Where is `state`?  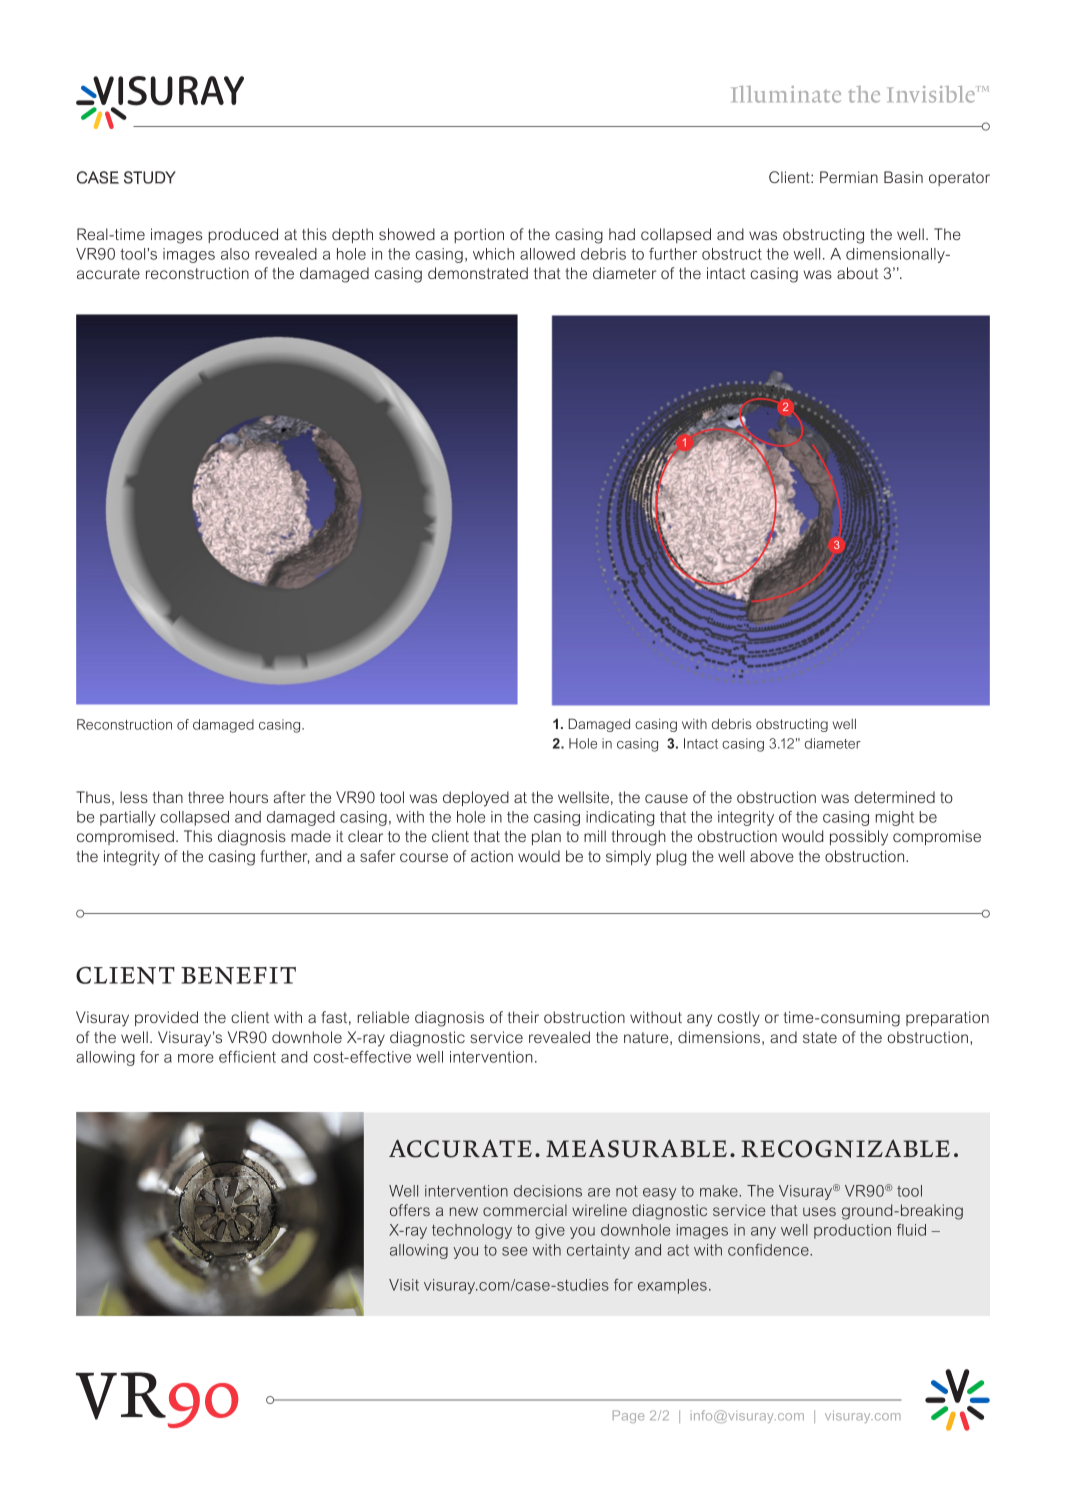
state is located at coordinates (820, 1037).
